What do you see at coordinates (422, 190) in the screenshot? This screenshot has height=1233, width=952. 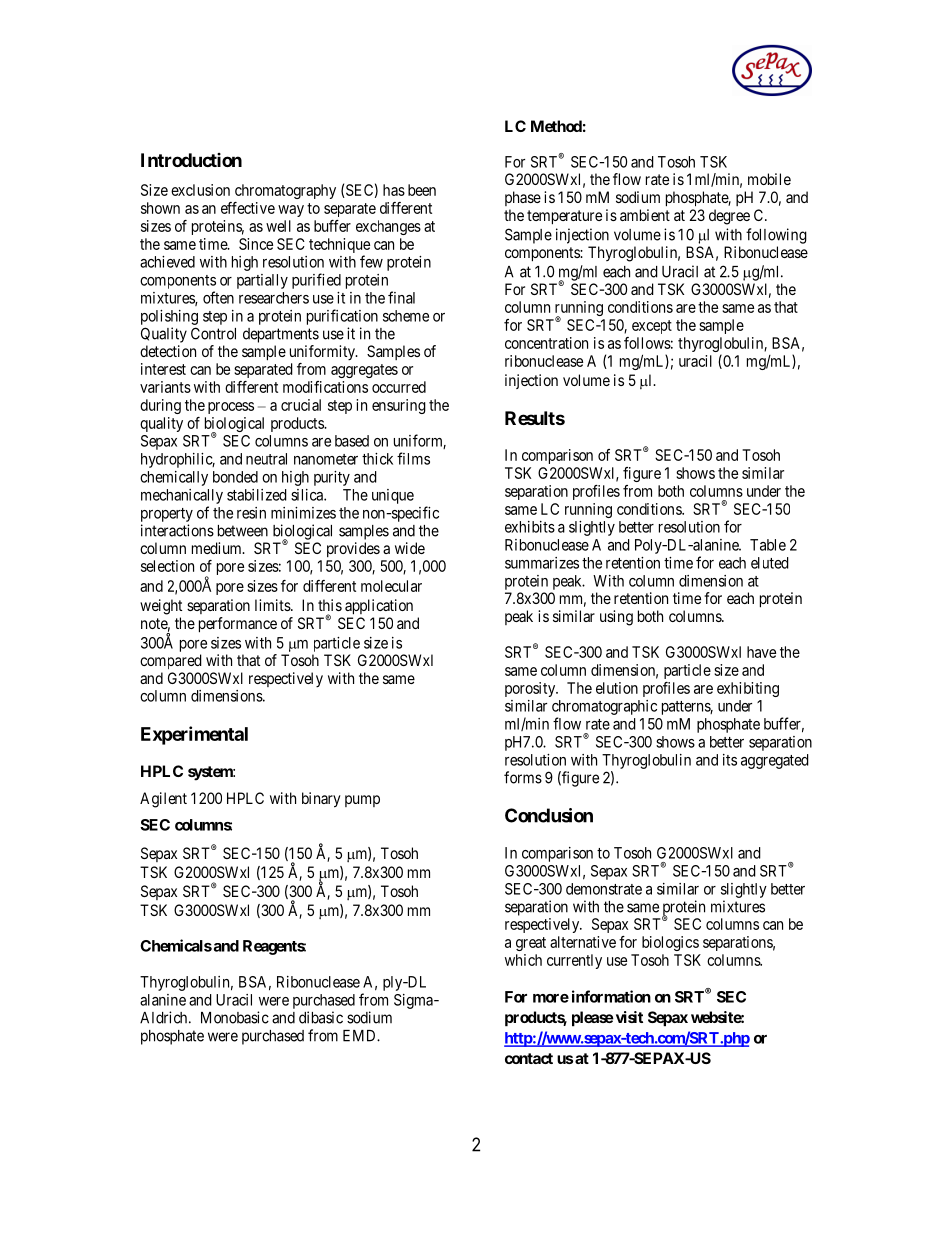 I see `been` at bounding box center [422, 190].
